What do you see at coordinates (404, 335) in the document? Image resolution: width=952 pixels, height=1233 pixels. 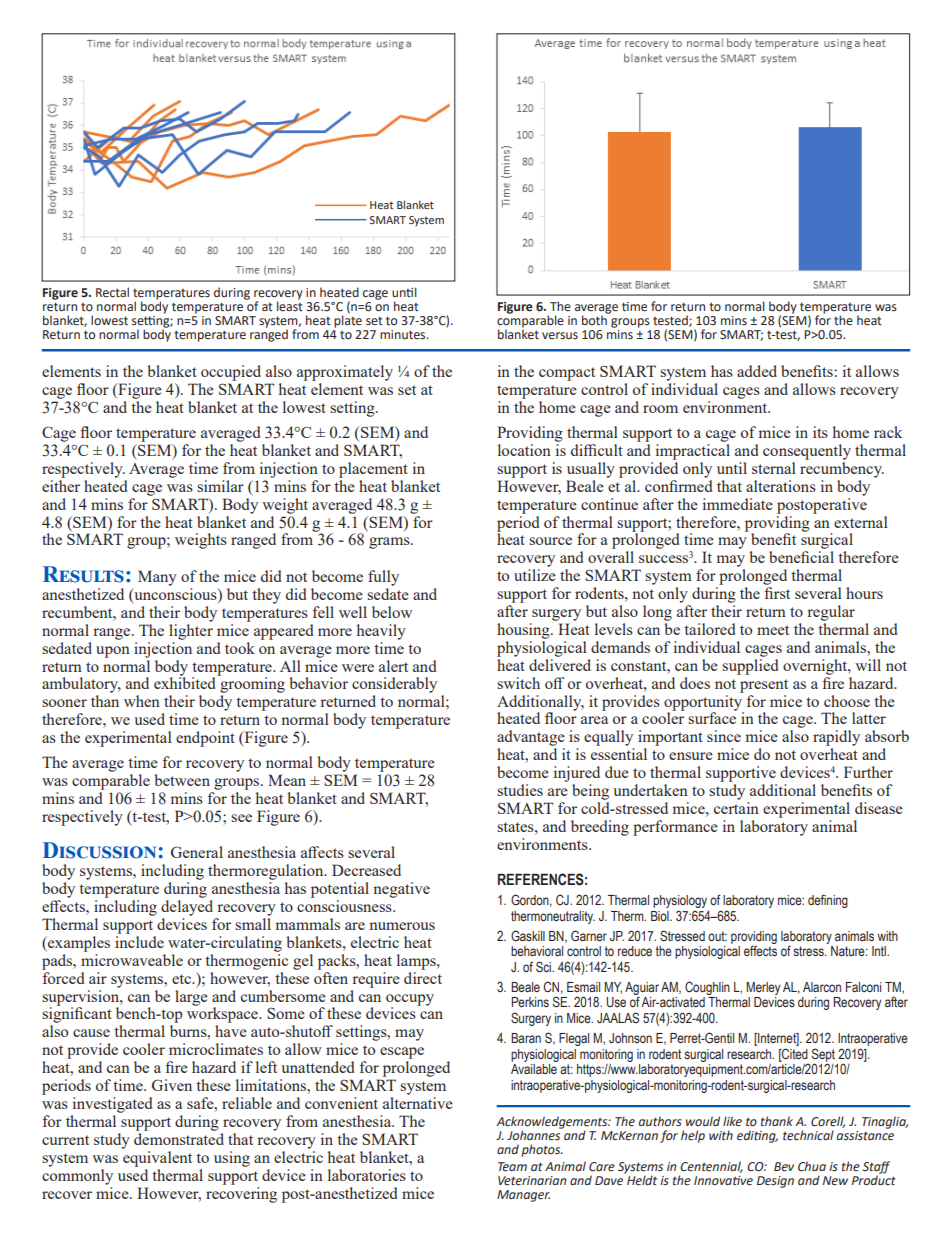 I see `minutes` at bounding box center [404, 335].
